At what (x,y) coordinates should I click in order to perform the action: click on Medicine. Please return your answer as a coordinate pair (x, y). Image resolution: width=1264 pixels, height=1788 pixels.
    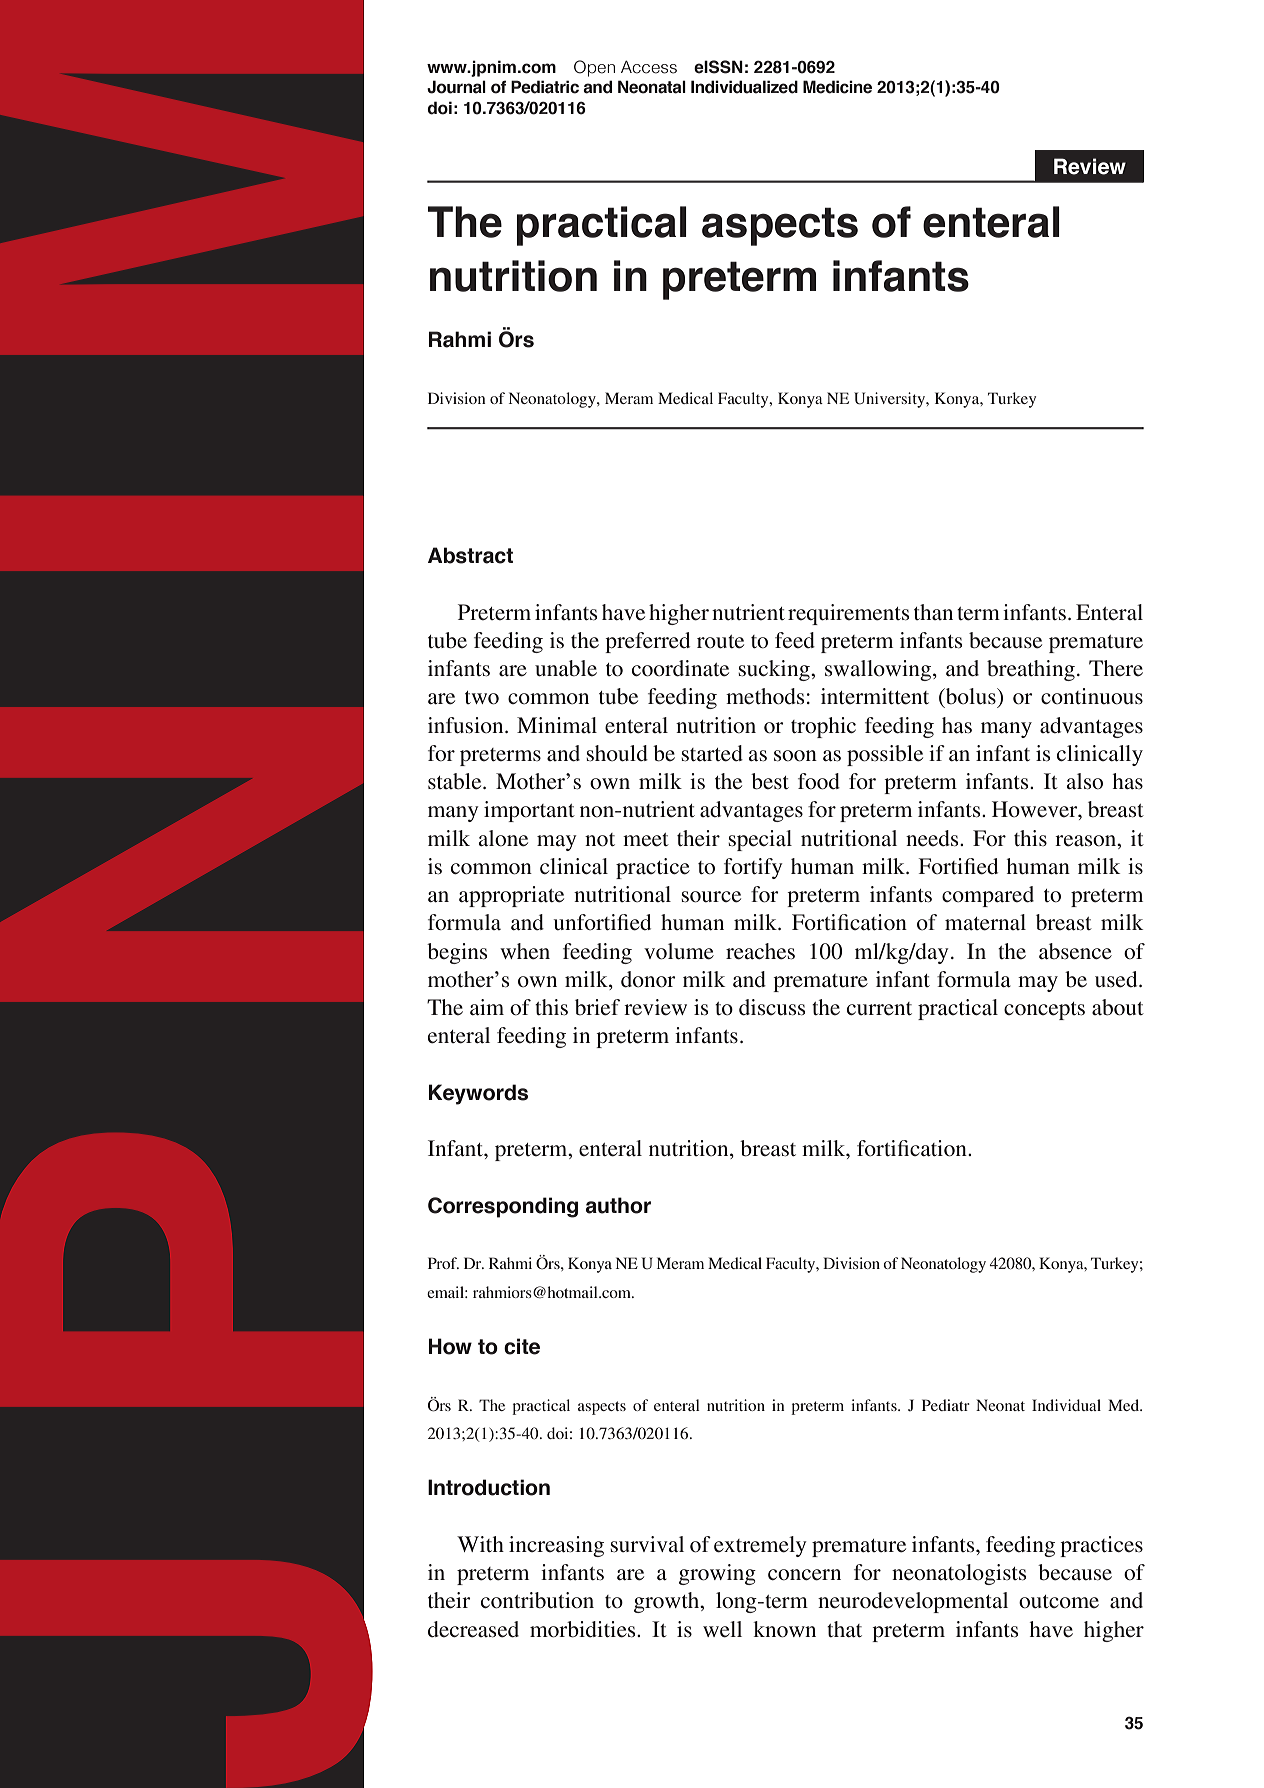
    Looking at the image, I should click on (837, 87).
